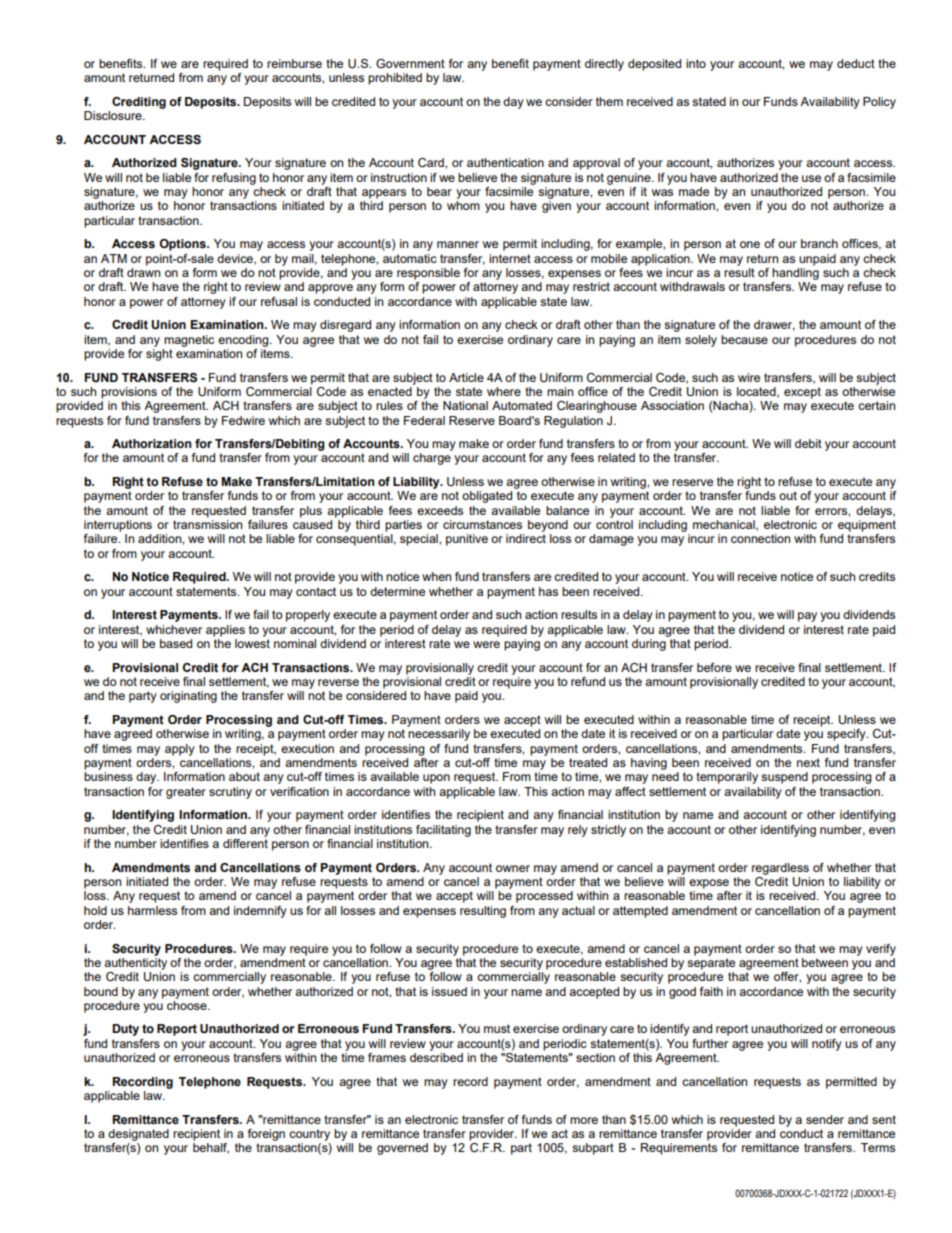 Image resolution: width=952 pixels, height=1233 pixels. I want to click on Authorization, so click(152, 443).
